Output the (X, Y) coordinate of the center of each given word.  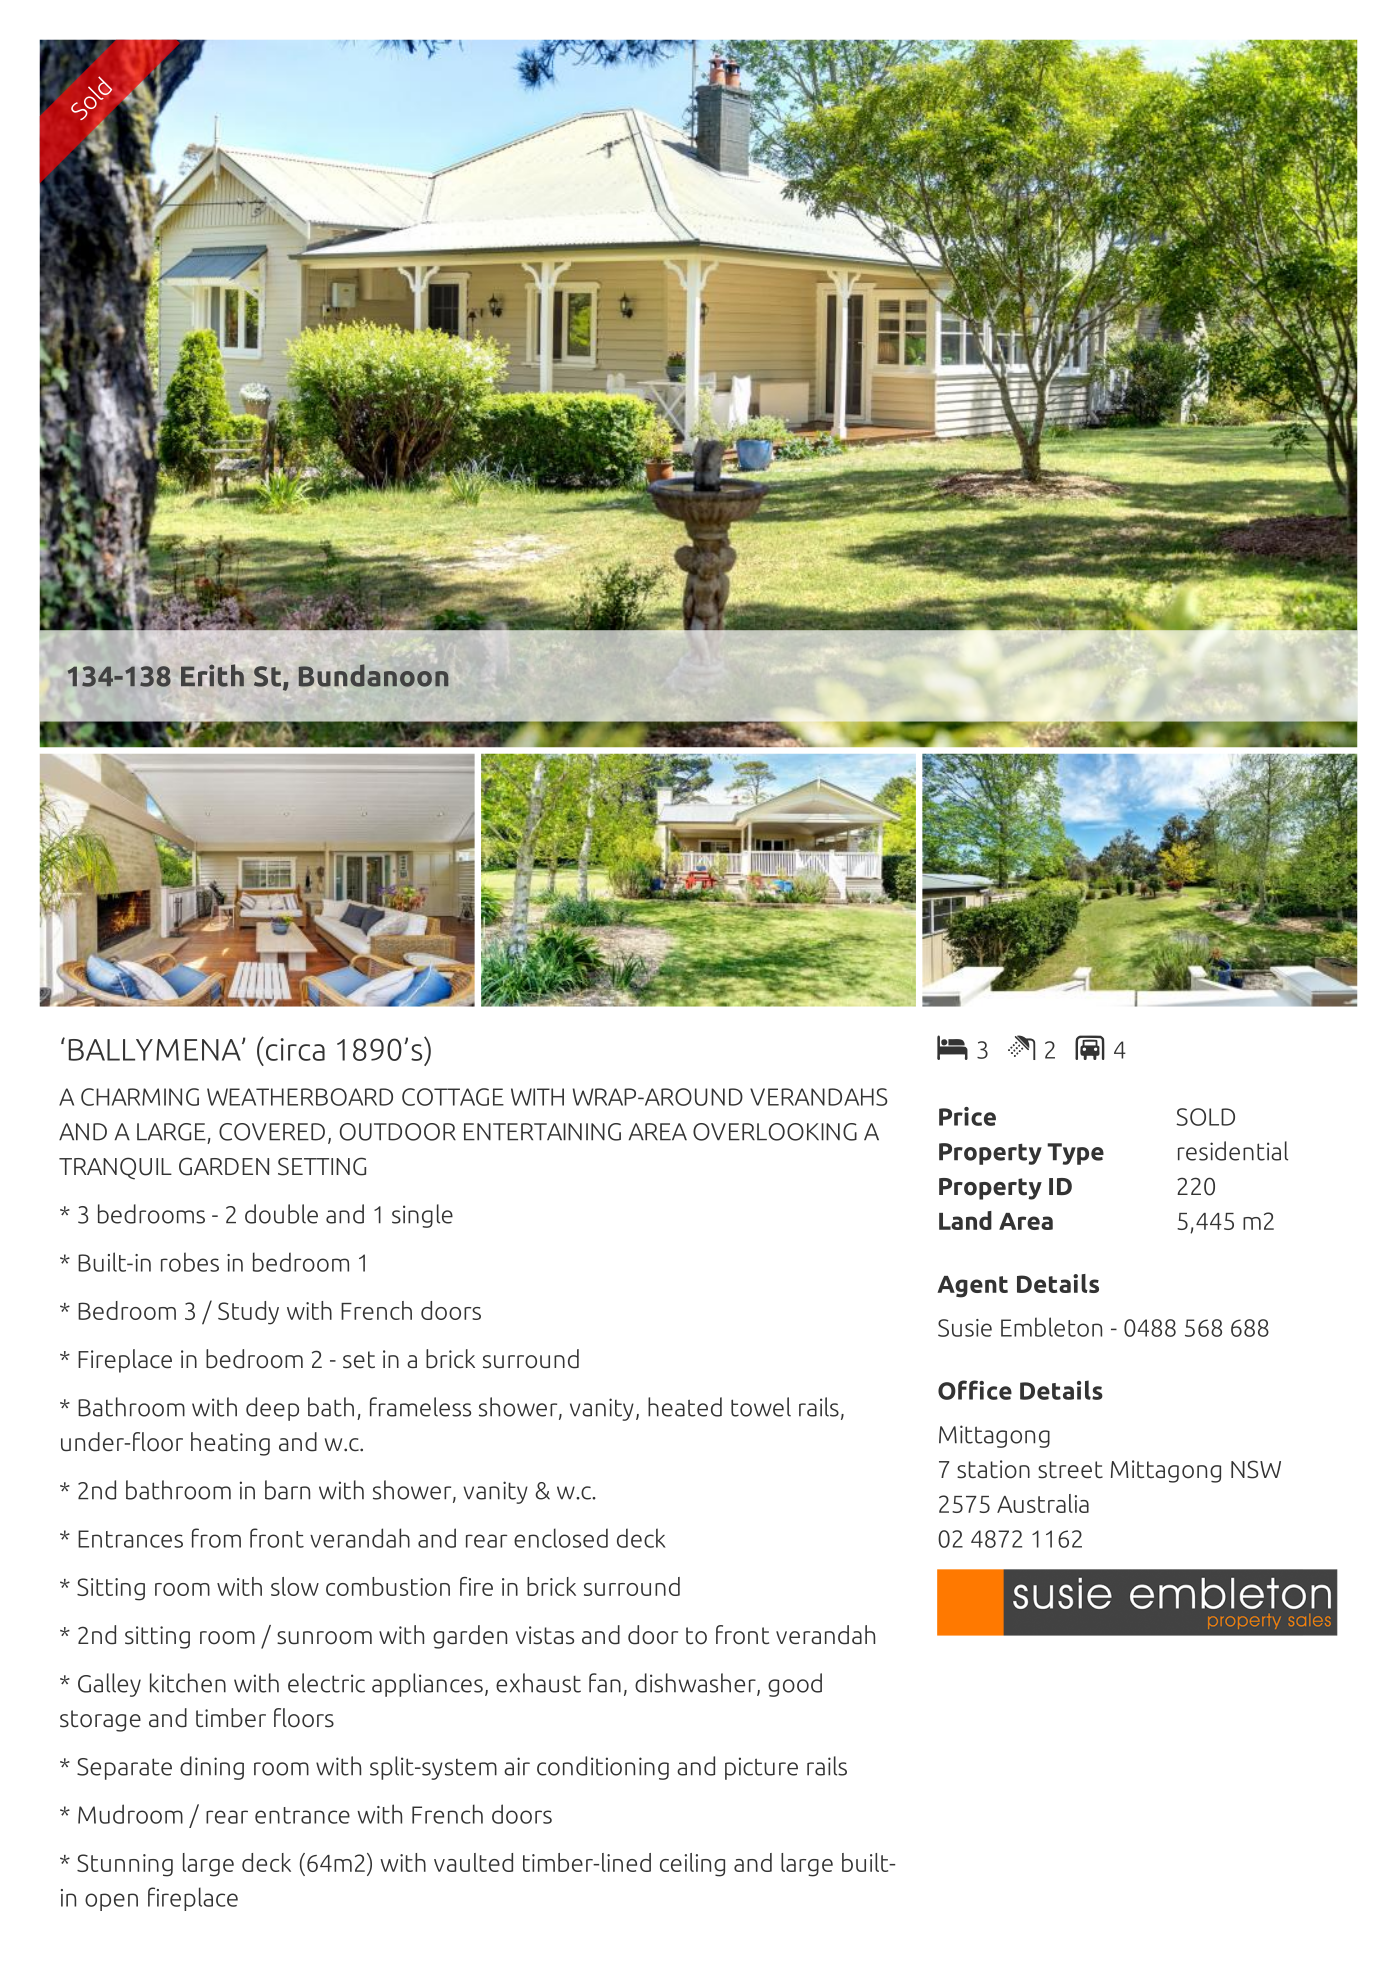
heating (230, 1444)
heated (685, 1407)
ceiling (692, 1865)
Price (967, 1116)
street (1070, 1470)
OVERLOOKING (775, 1132)
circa (294, 1049)
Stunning (125, 1865)
